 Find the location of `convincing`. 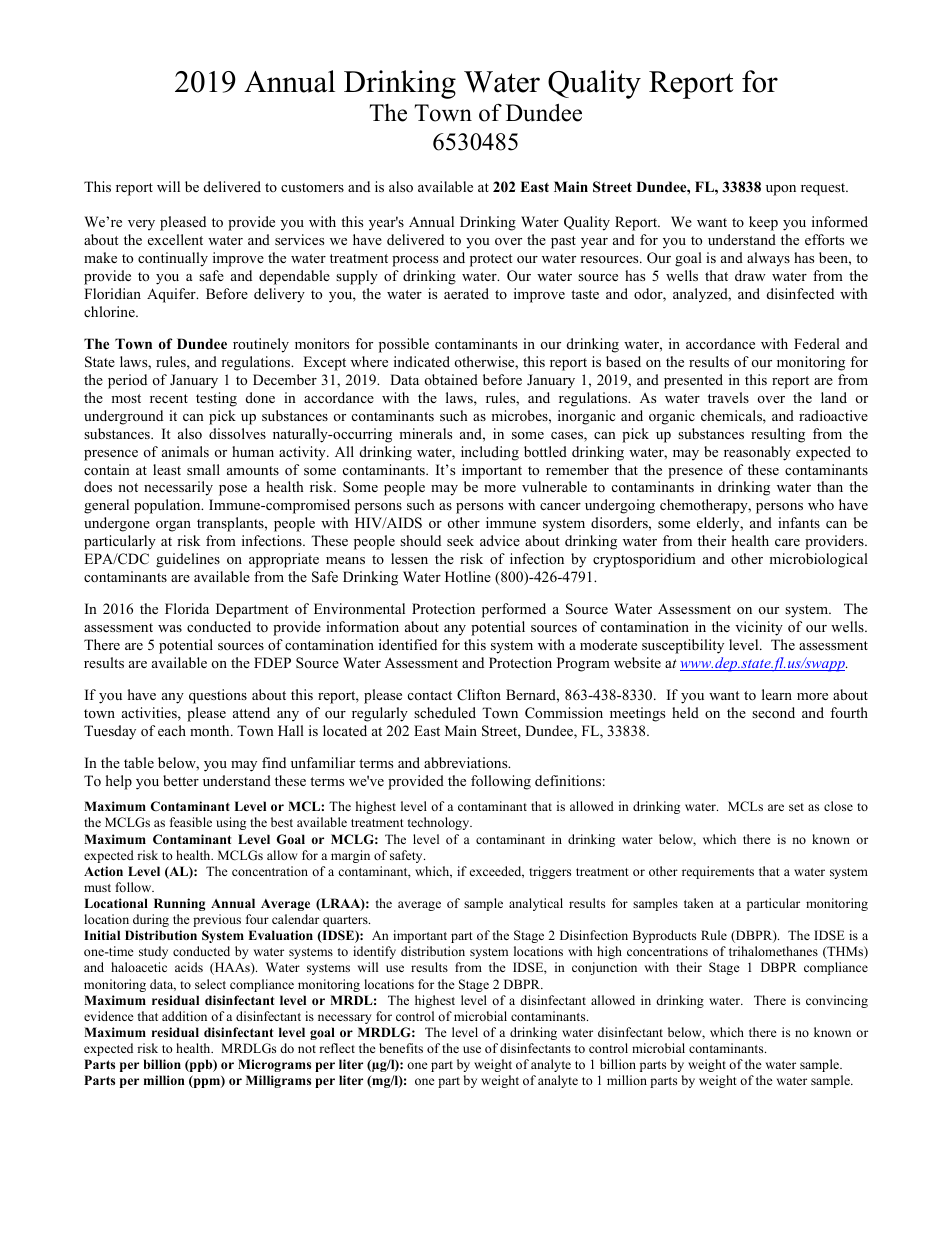

convincing is located at coordinates (837, 1001).
